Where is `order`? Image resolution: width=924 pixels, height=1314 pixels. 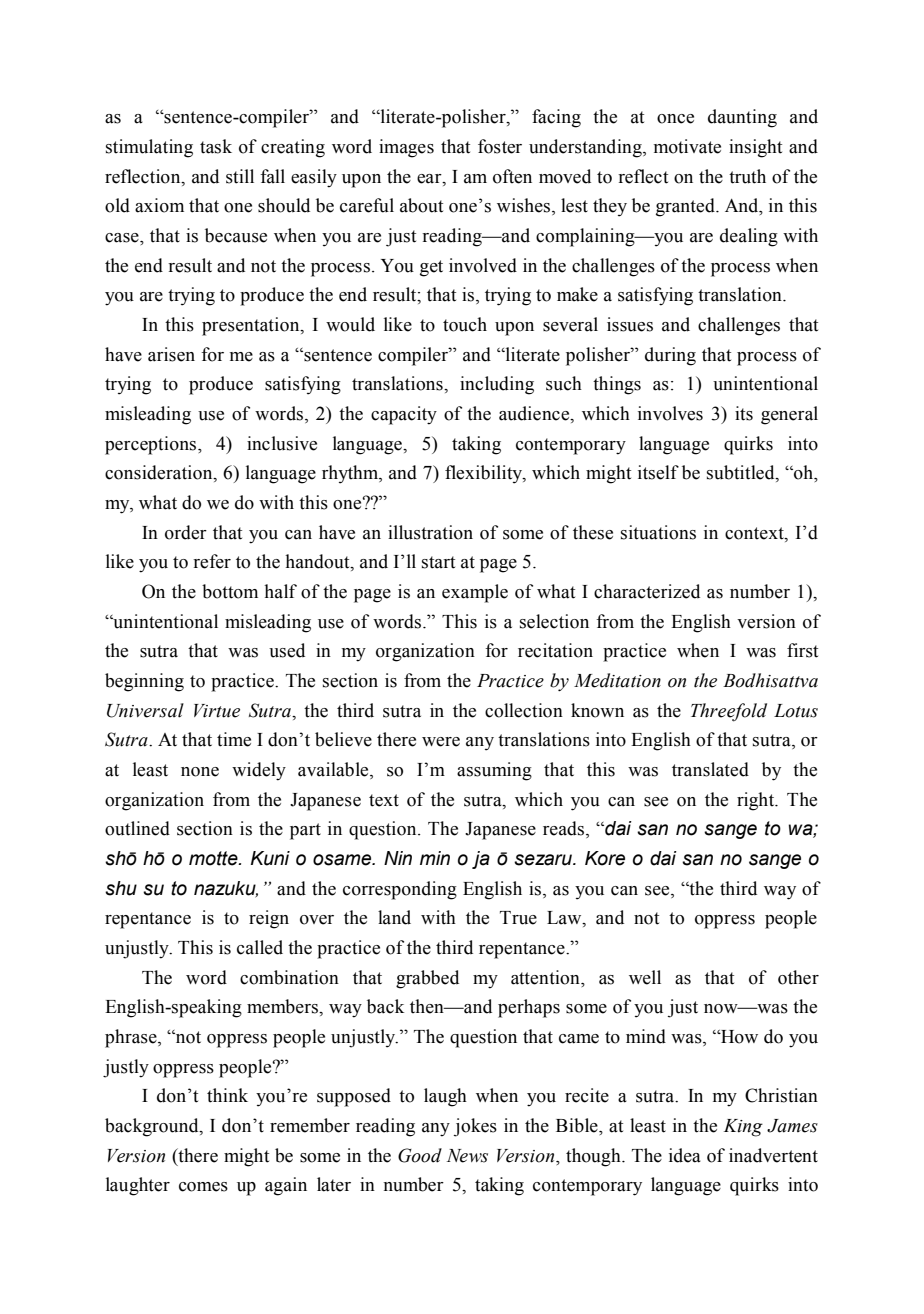
order is located at coordinates (186, 532).
